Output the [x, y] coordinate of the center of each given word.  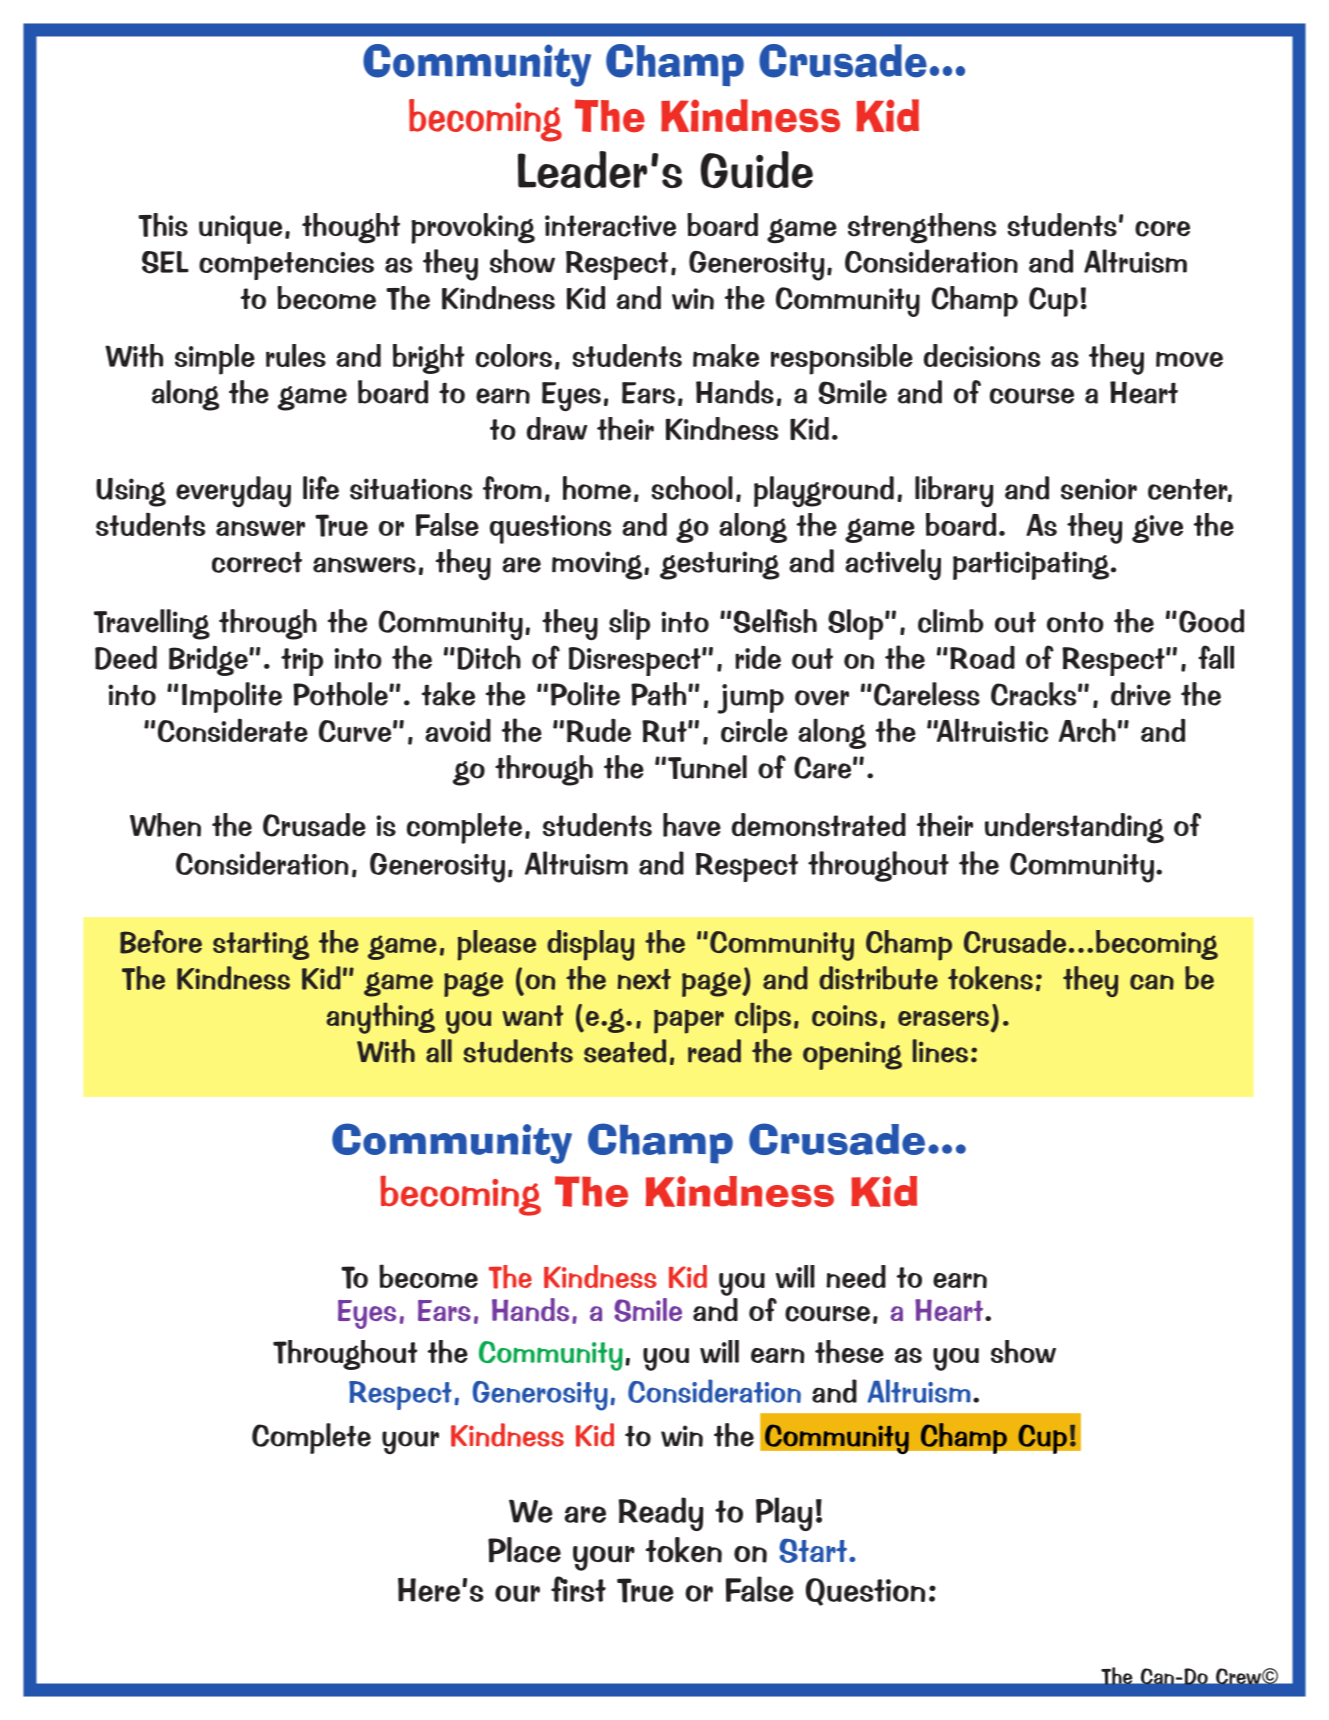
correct [257, 562]
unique [240, 229]
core [1162, 229]
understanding [1074, 828]
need [856, 1276]
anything [380, 1018]
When [165, 825]
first [578, 1589]
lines [940, 1051]
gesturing [719, 565]
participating [1032, 565]
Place [524, 1550]
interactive [610, 226]
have [692, 825]
